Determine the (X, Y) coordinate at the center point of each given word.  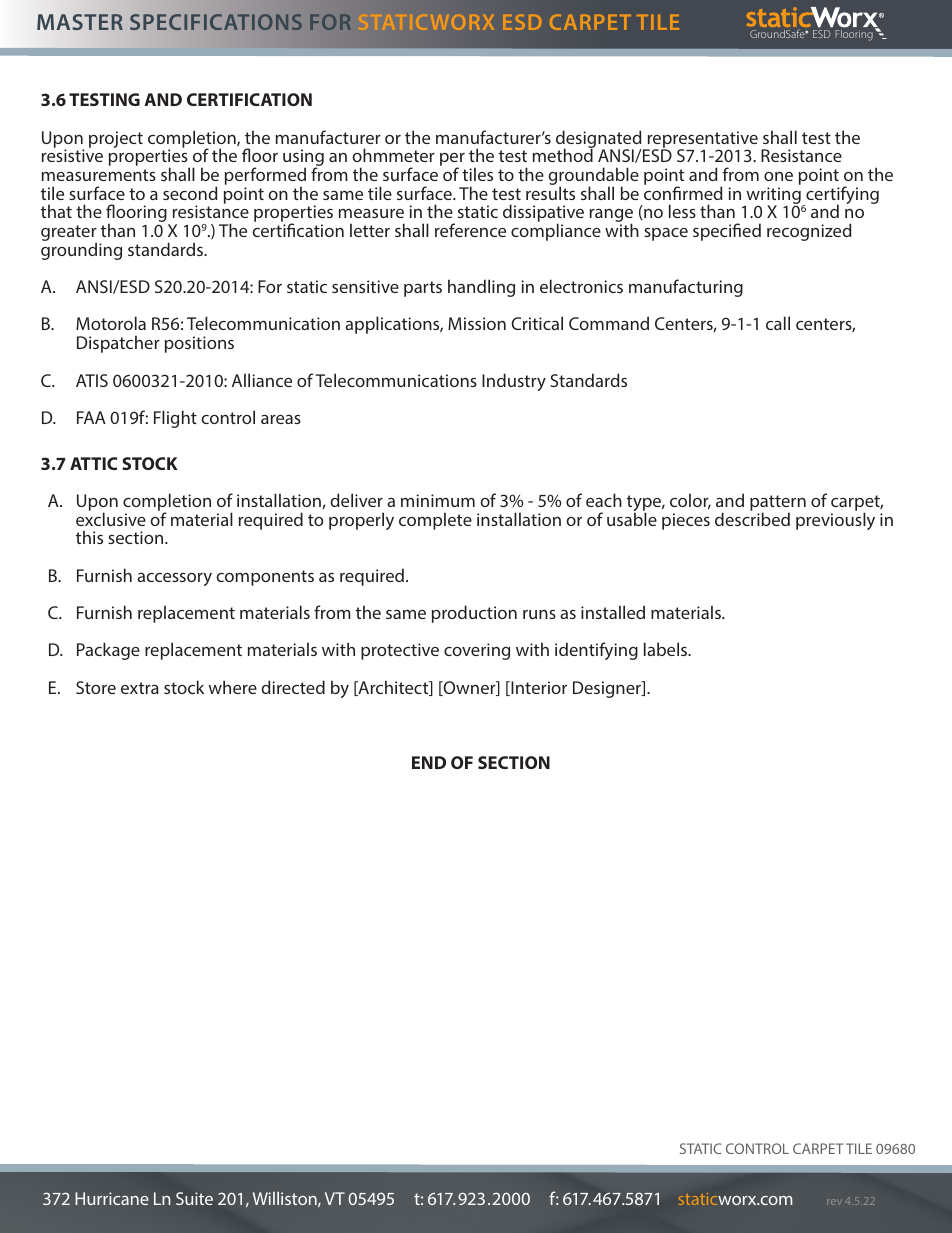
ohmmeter (393, 155)
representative (701, 140)
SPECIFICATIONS (216, 22)
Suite (194, 1198)
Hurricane (112, 1198)
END (429, 762)
